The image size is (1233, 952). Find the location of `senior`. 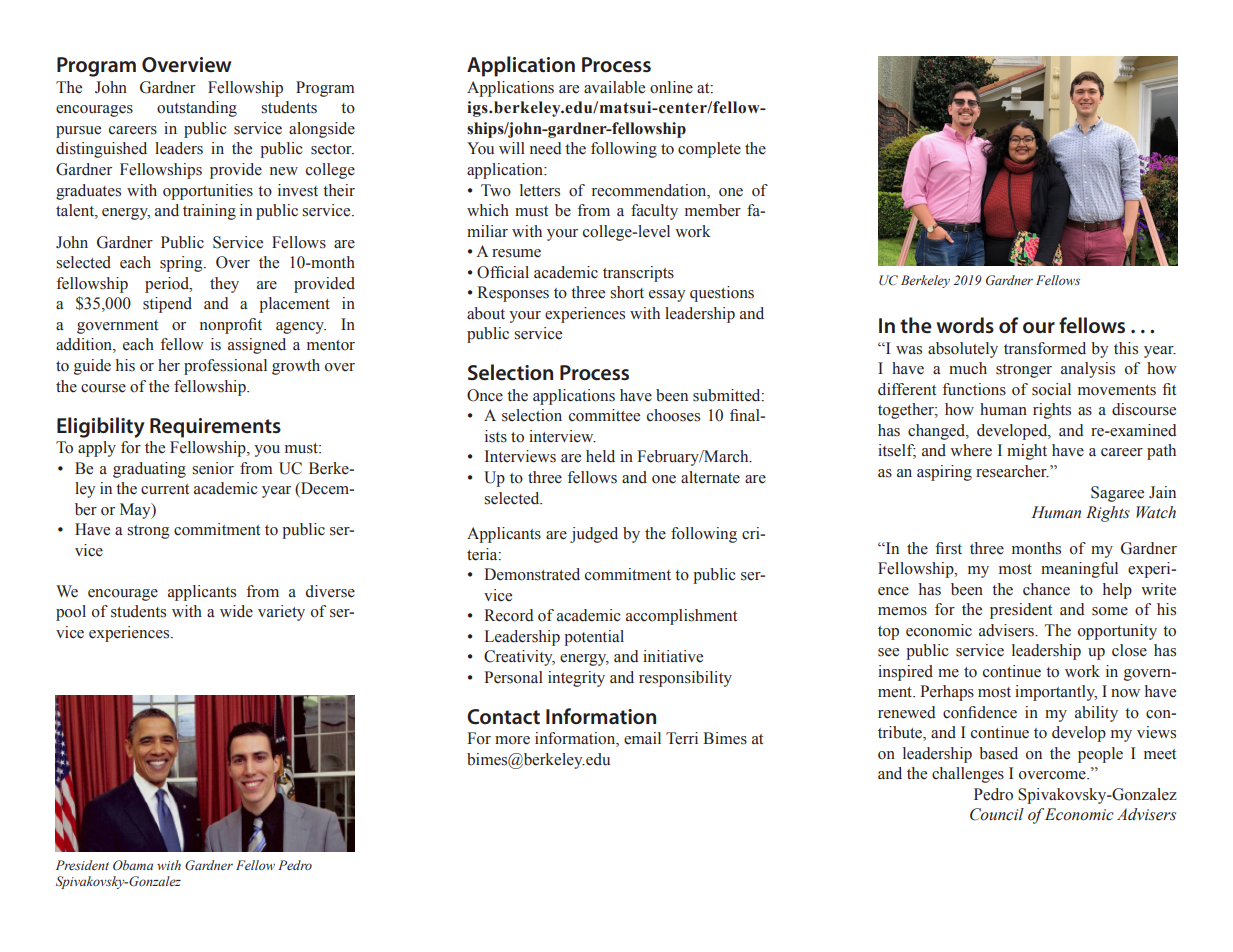

senior is located at coordinates (213, 468).
